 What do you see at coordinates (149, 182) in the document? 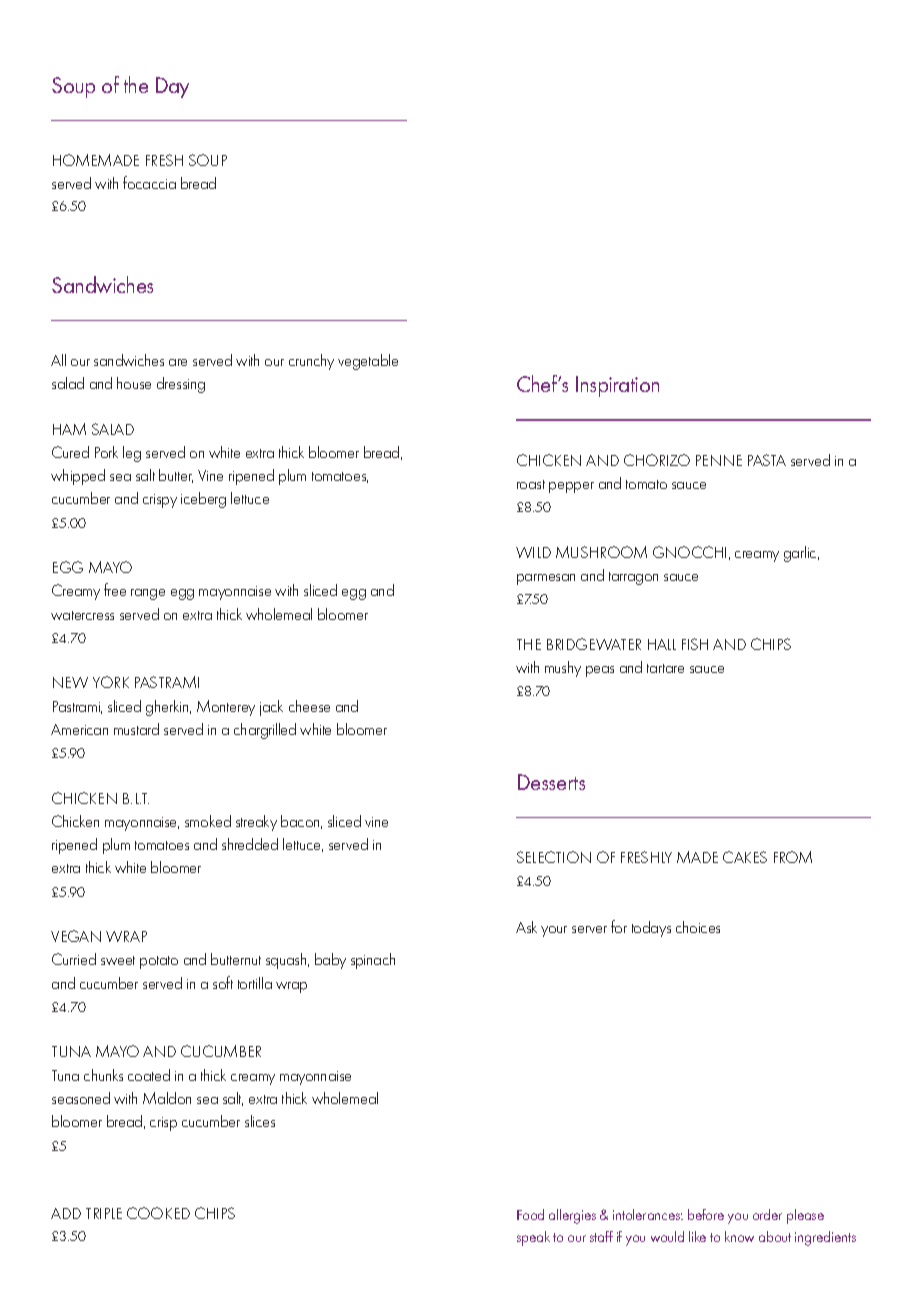
I see `focaccia` at bounding box center [149, 182].
